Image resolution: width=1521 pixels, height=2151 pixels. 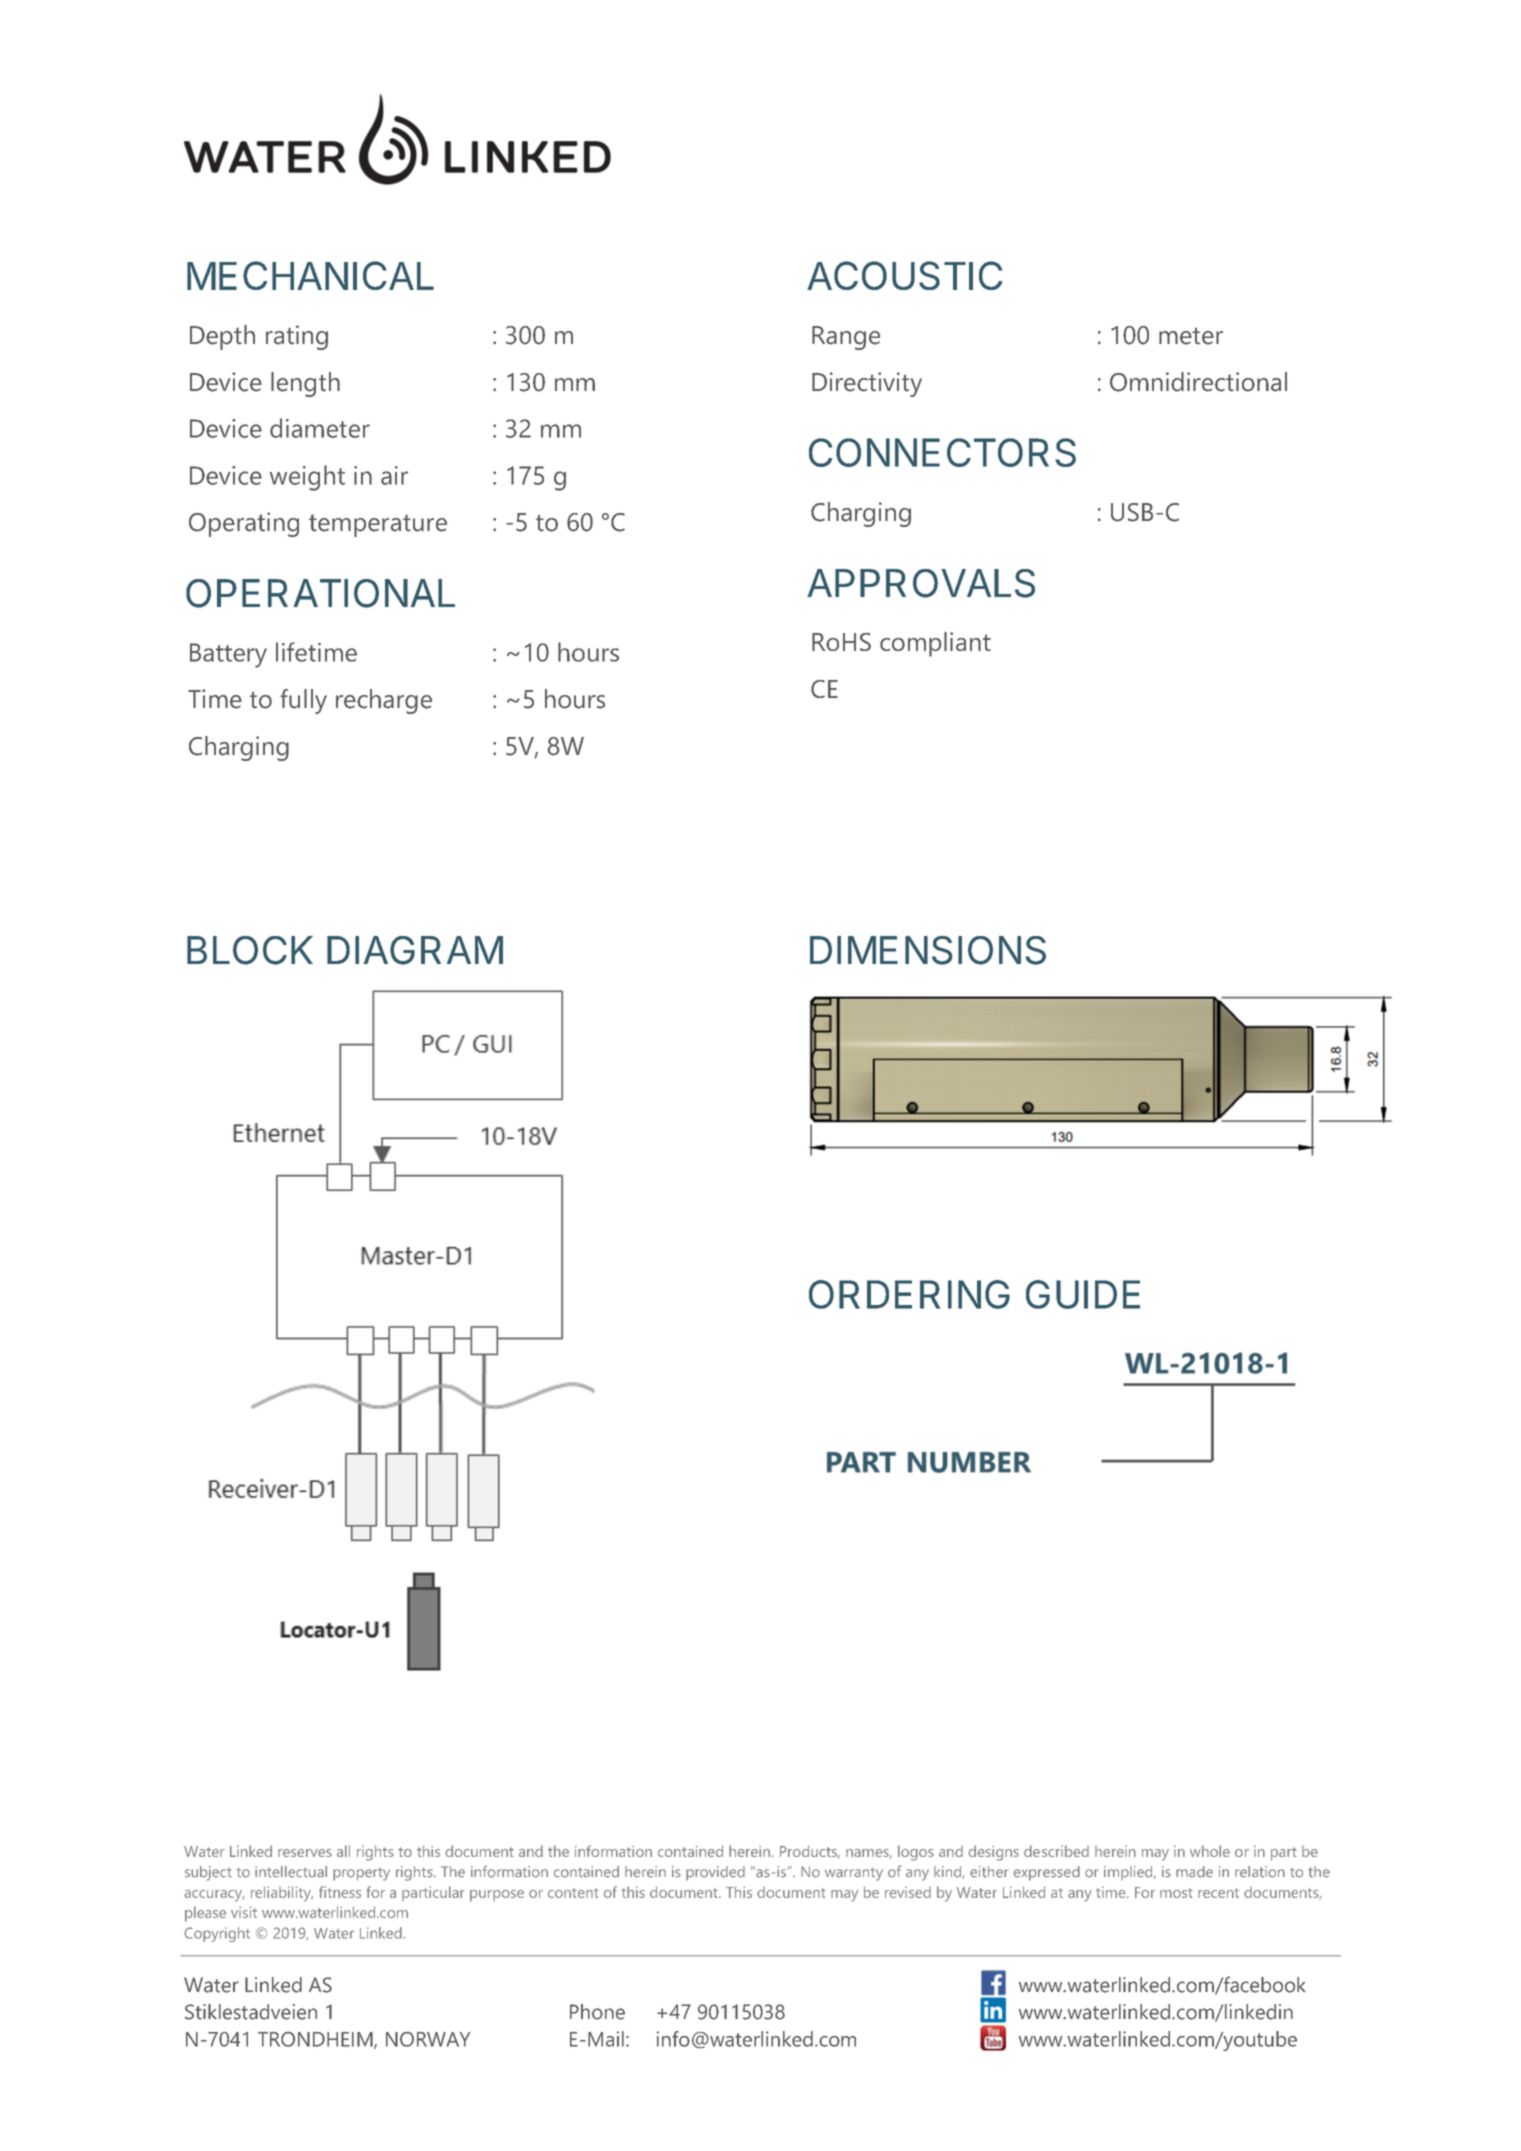 I want to click on provided, so click(x=715, y=1873).
